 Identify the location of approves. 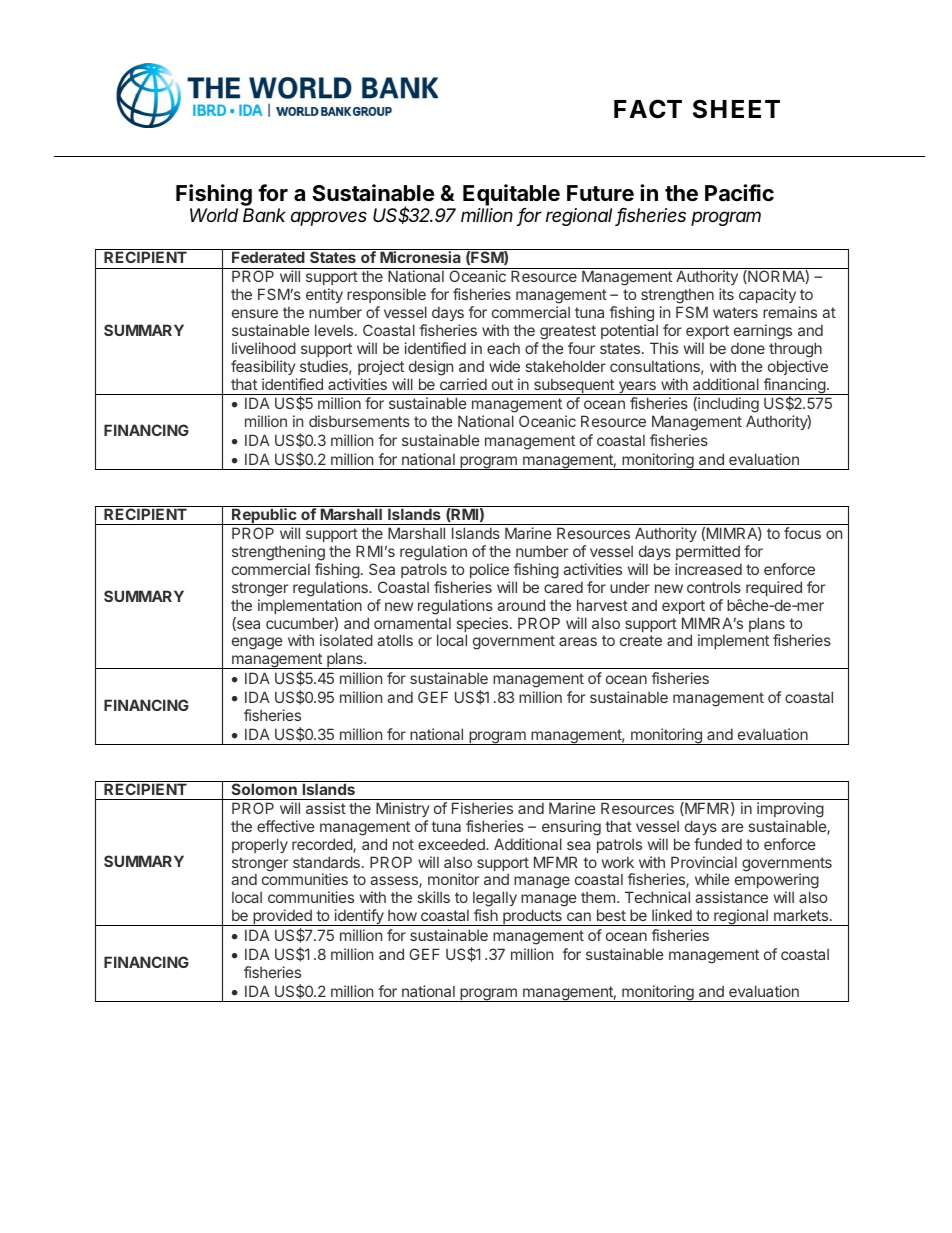
(329, 218).
